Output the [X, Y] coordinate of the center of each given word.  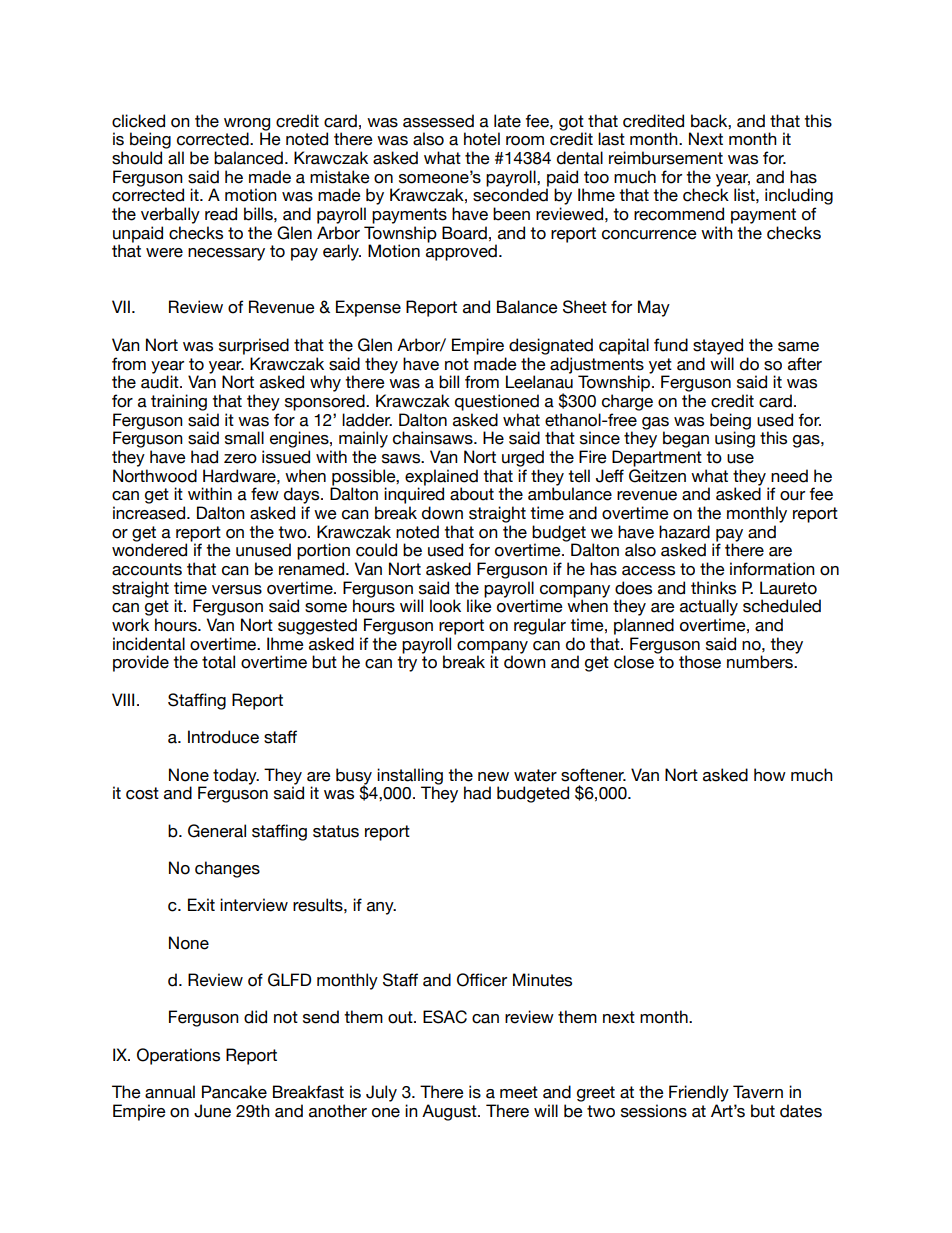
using [735, 439]
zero [240, 459]
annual [170, 1092]
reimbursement [666, 158]
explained [441, 477]
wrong [247, 125]
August [450, 1112]
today [236, 776]
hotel [482, 139]
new [493, 777]
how [770, 775]
